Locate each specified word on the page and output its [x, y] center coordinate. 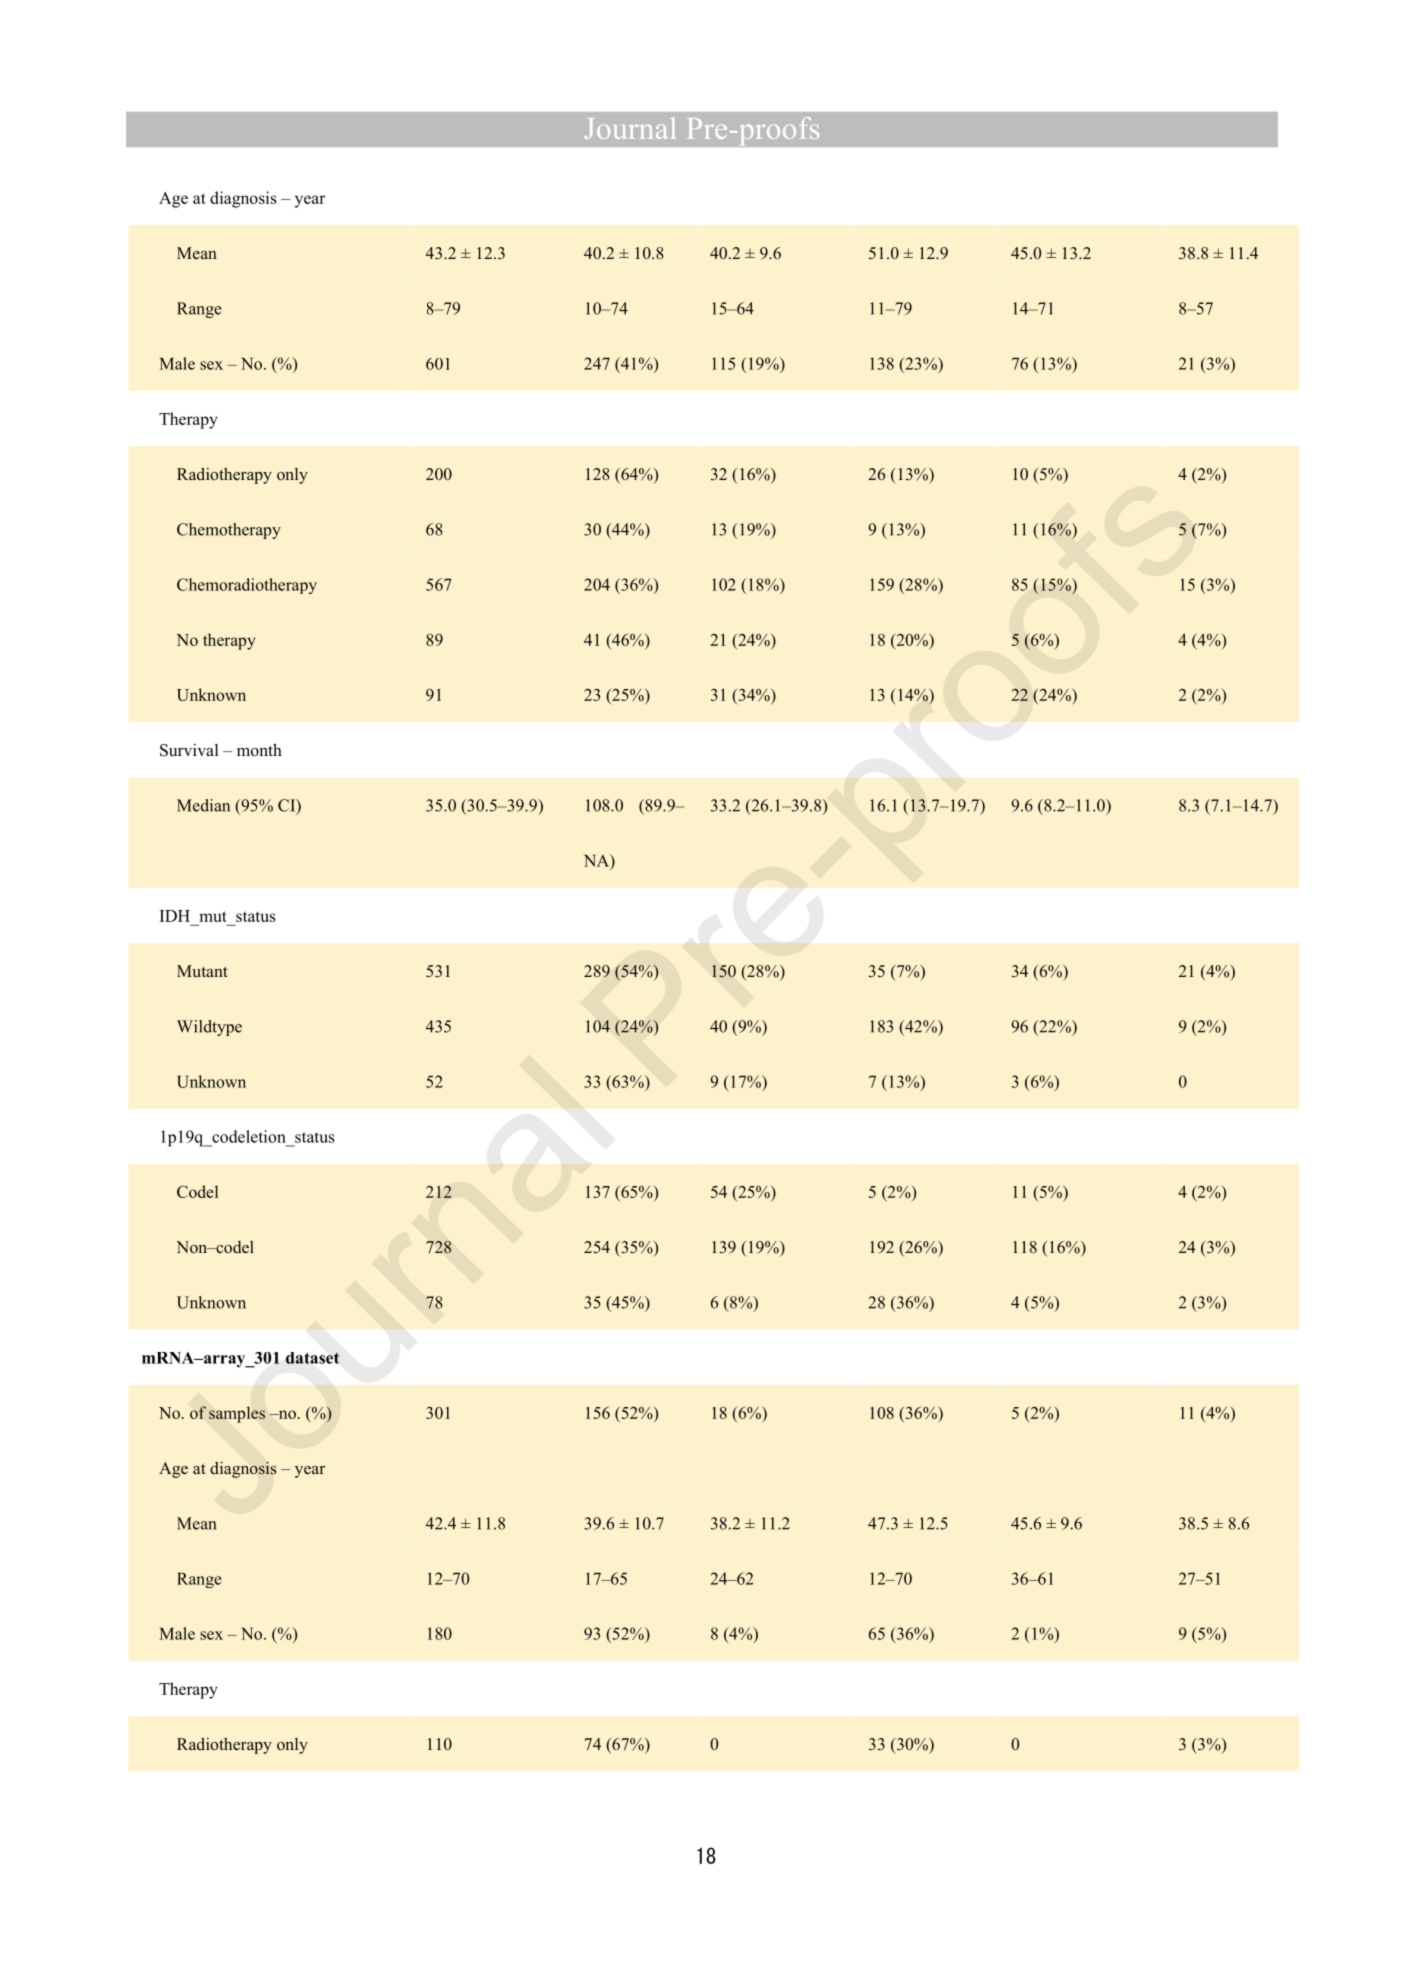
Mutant [202, 971]
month [259, 750]
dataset [313, 1358]
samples [237, 1414]
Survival [189, 750]
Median [203, 805]
